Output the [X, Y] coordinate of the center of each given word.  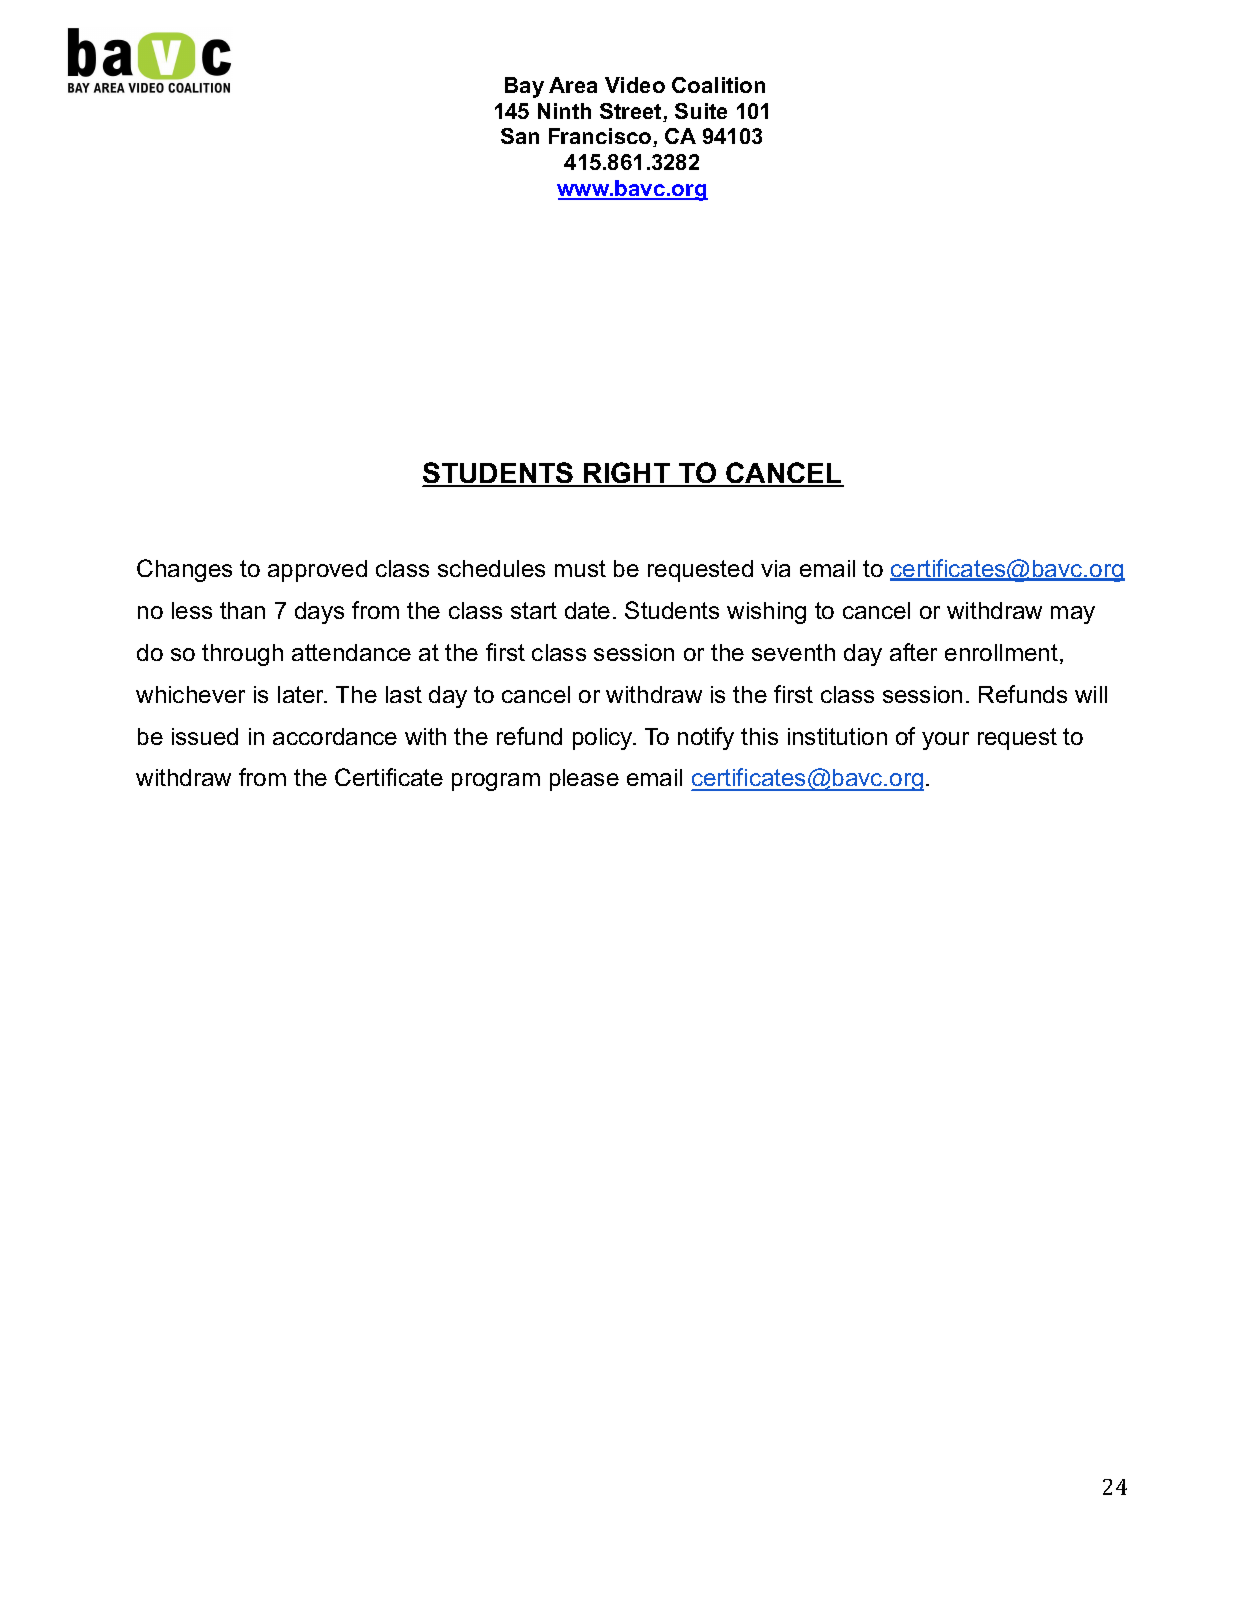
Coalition [718, 85]
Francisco [601, 137]
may [1073, 615]
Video [635, 85]
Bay [524, 87]
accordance [335, 736]
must [580, 568]
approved [317, 571]
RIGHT [627, 474]
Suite [701, 111]
